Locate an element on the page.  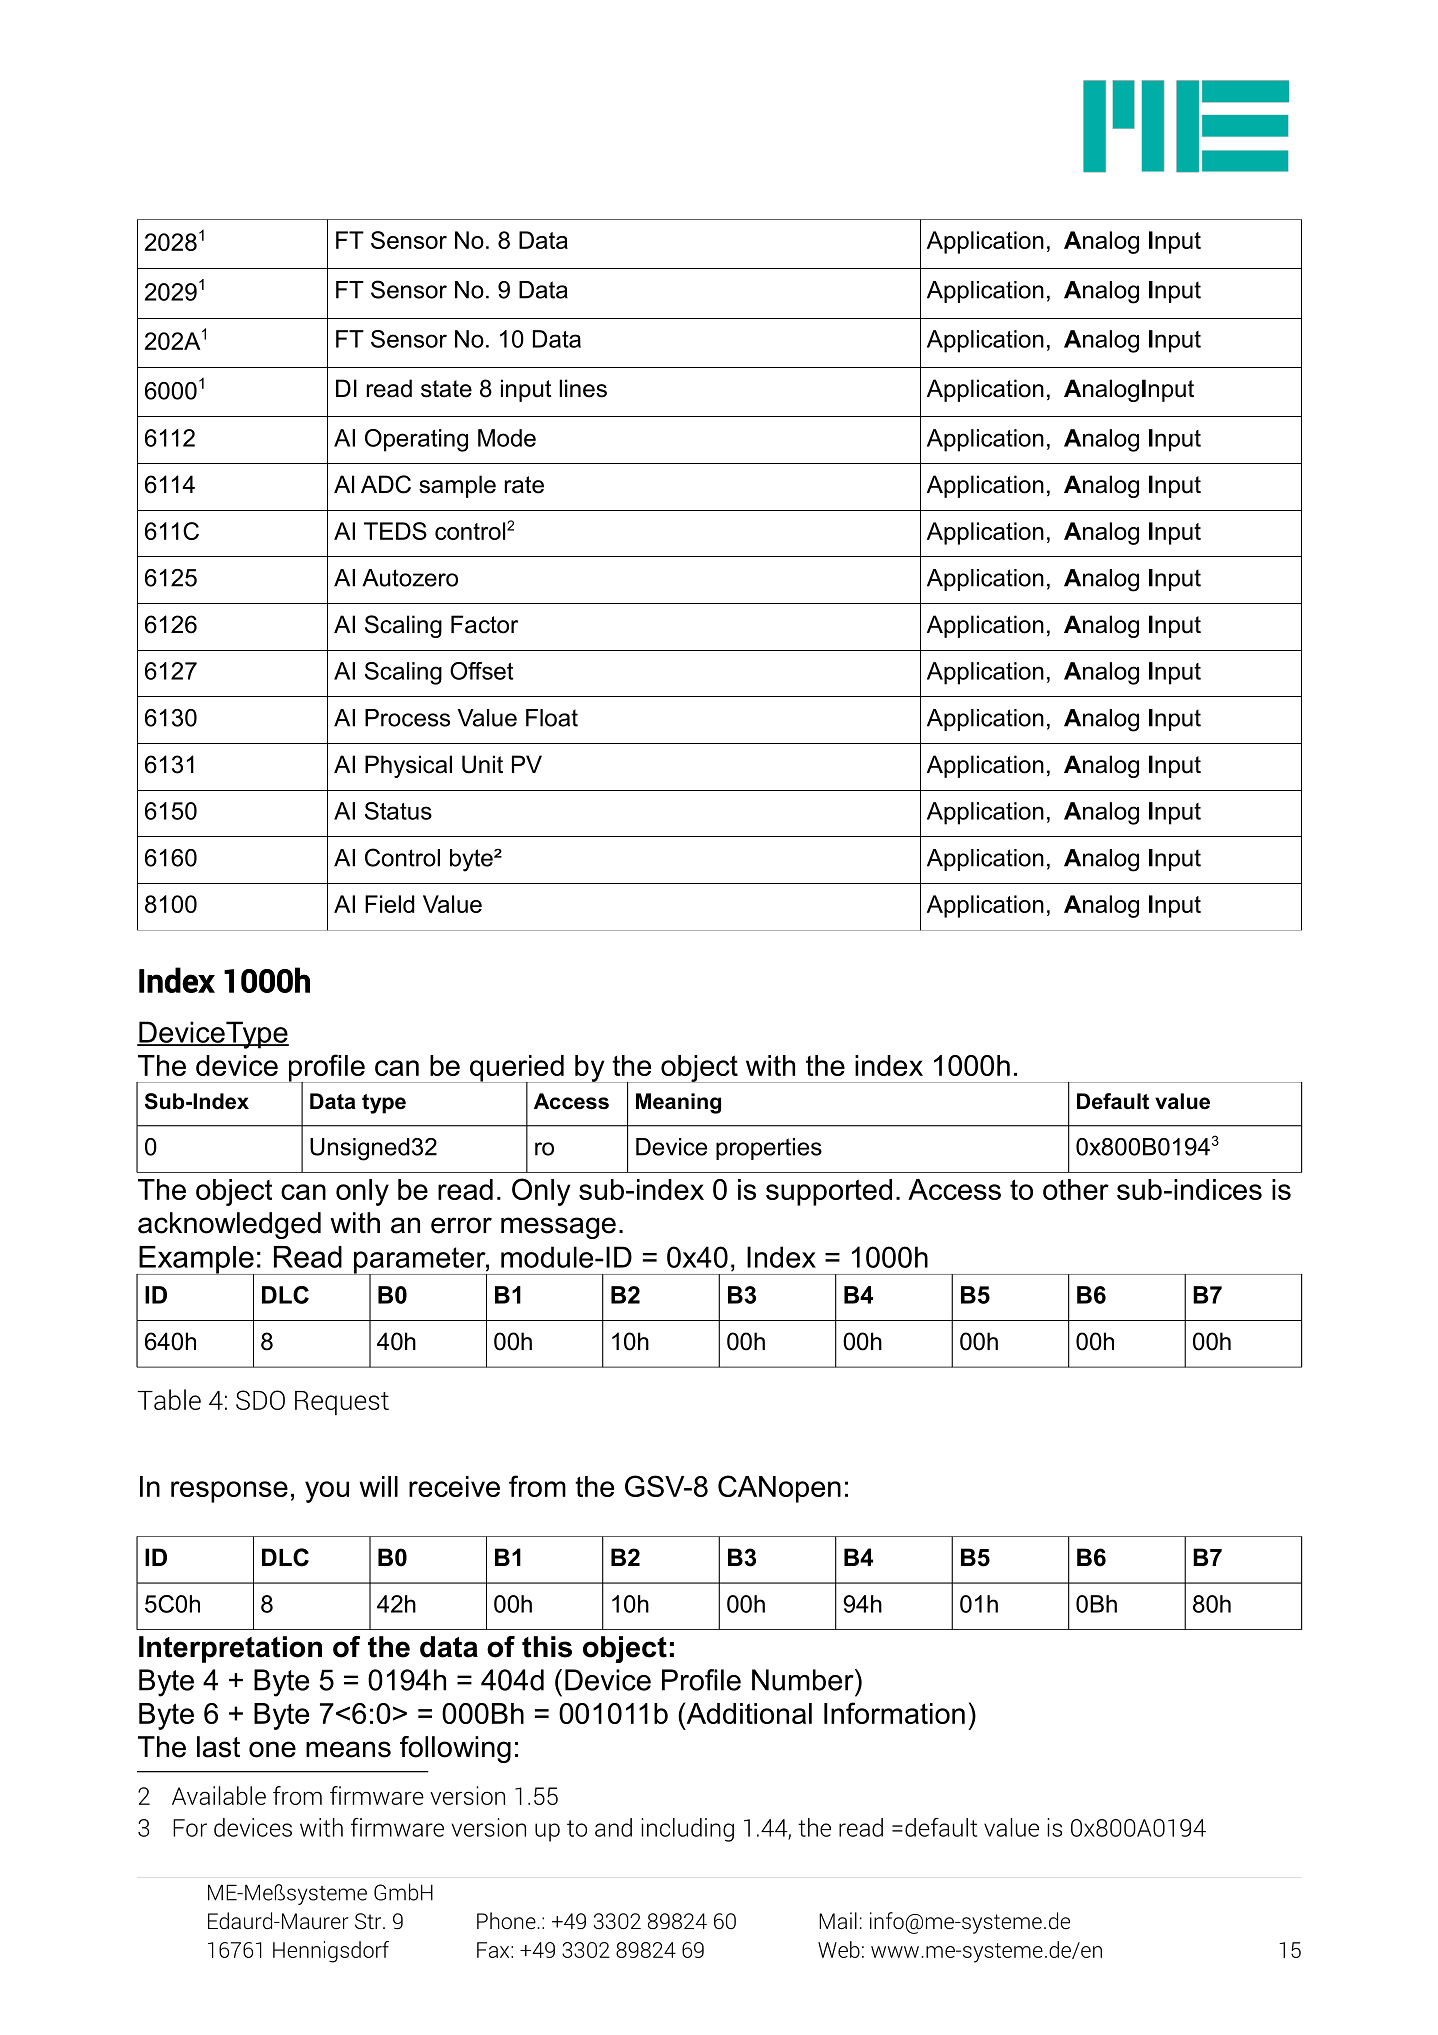
Mail is located at coordinates (838, 1920).
